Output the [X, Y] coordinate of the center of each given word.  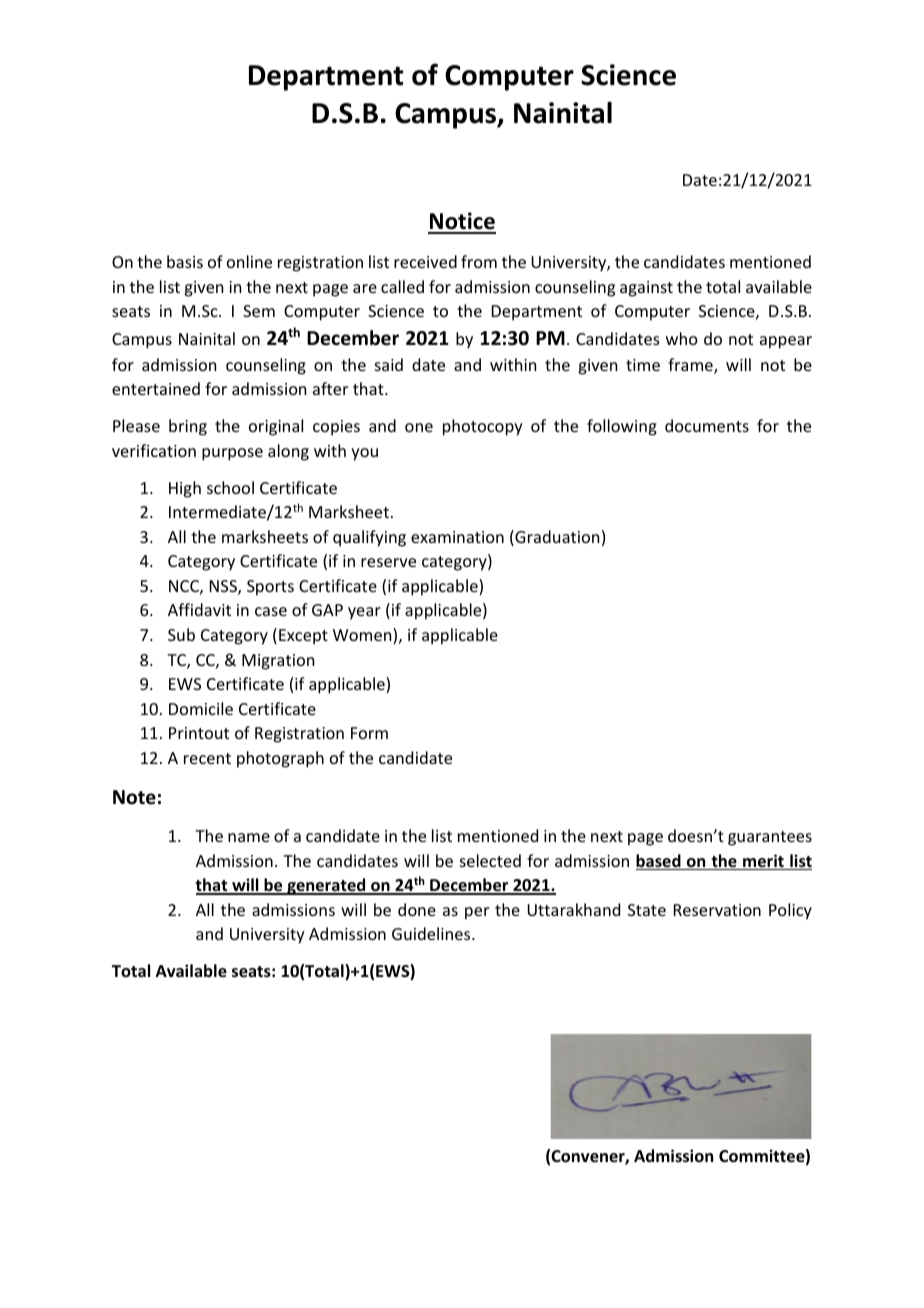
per [477, 913]
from [479, 261]
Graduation [556, 538]
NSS [224, 587]
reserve [388, 562]
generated [326, 886]
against [646, 289]
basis [185, 261]
